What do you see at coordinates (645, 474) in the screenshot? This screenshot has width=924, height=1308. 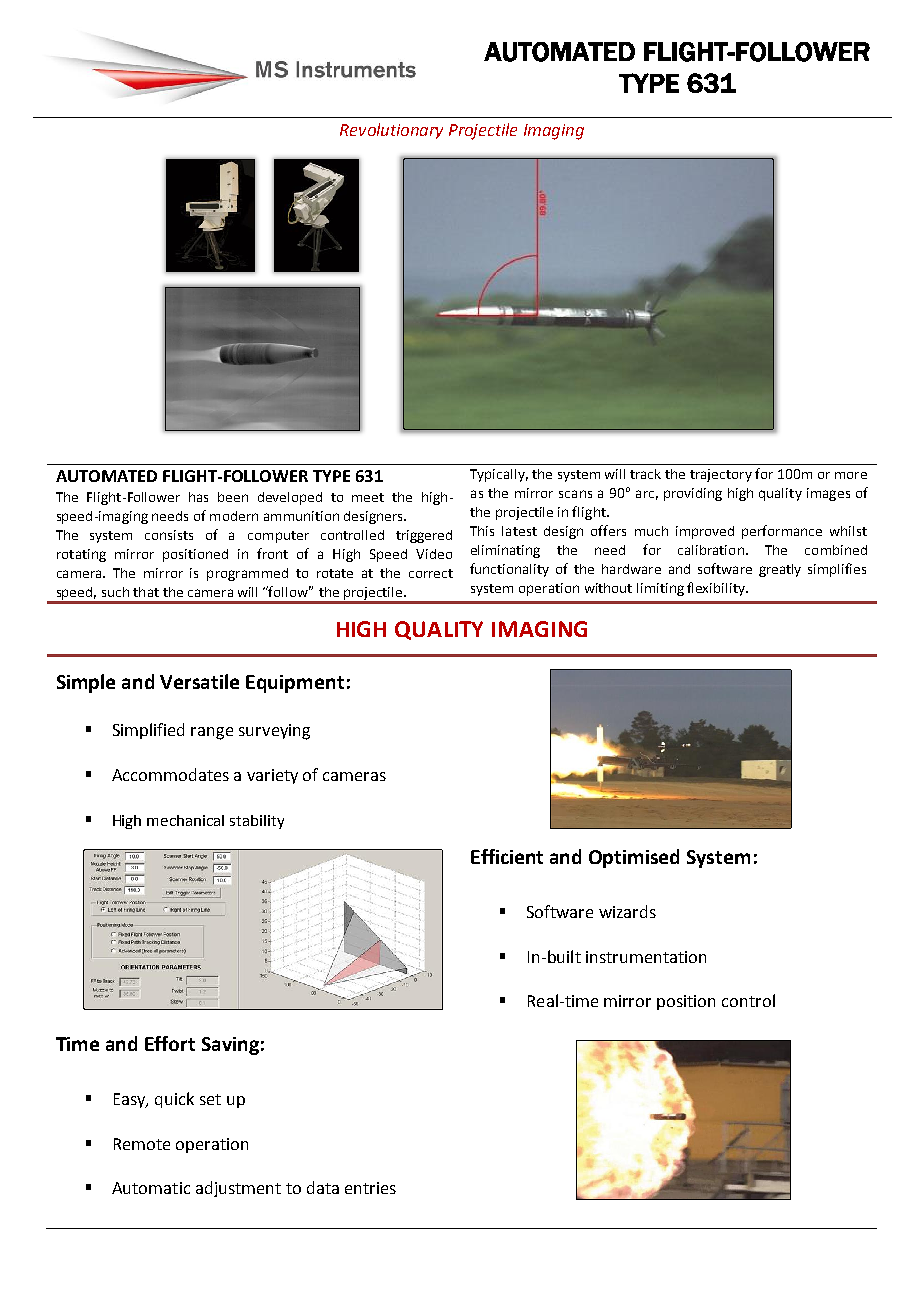 I see `track` at bounding box center [645, 474].
